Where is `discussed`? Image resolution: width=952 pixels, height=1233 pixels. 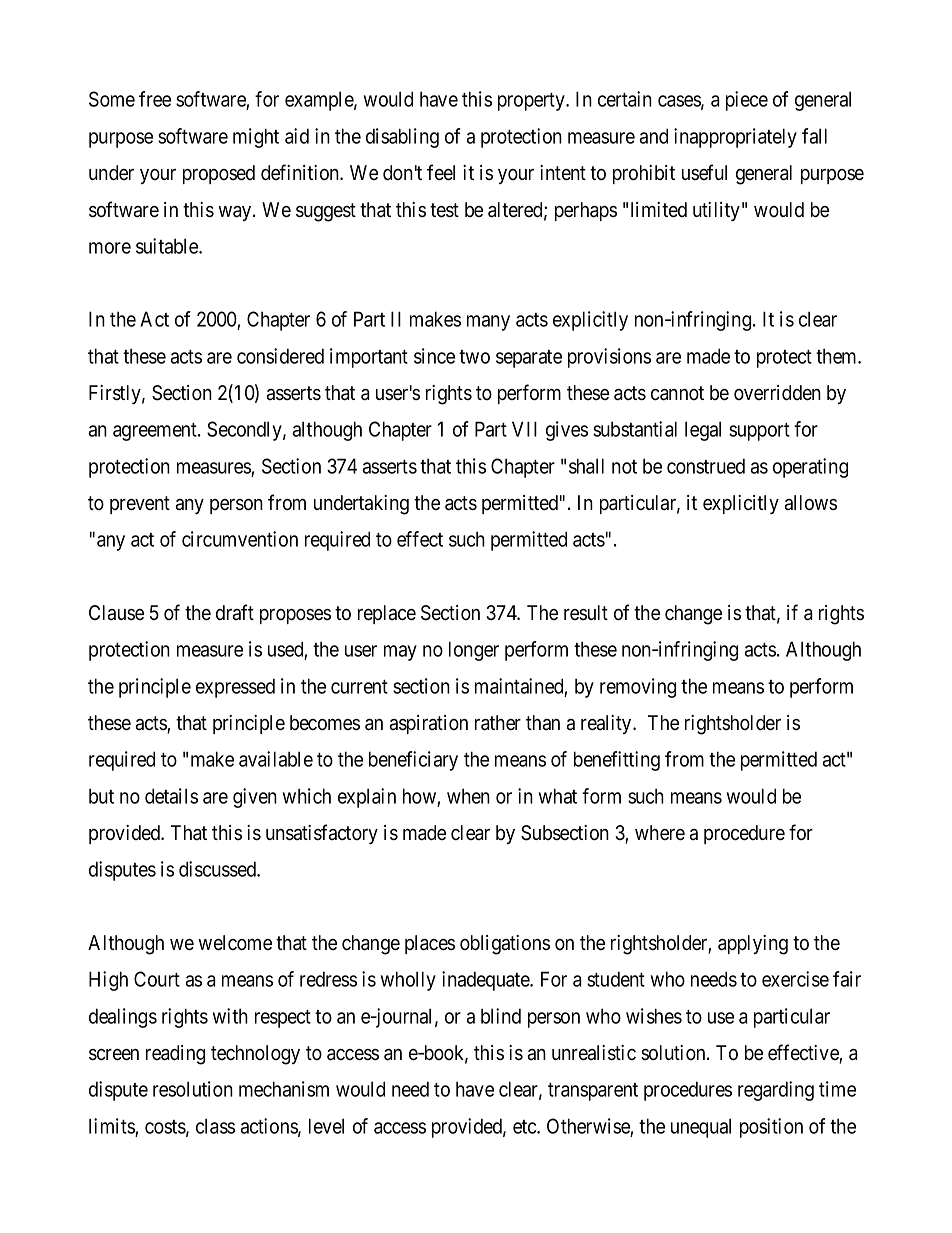 discussed is located at coordinates (218, 869).
